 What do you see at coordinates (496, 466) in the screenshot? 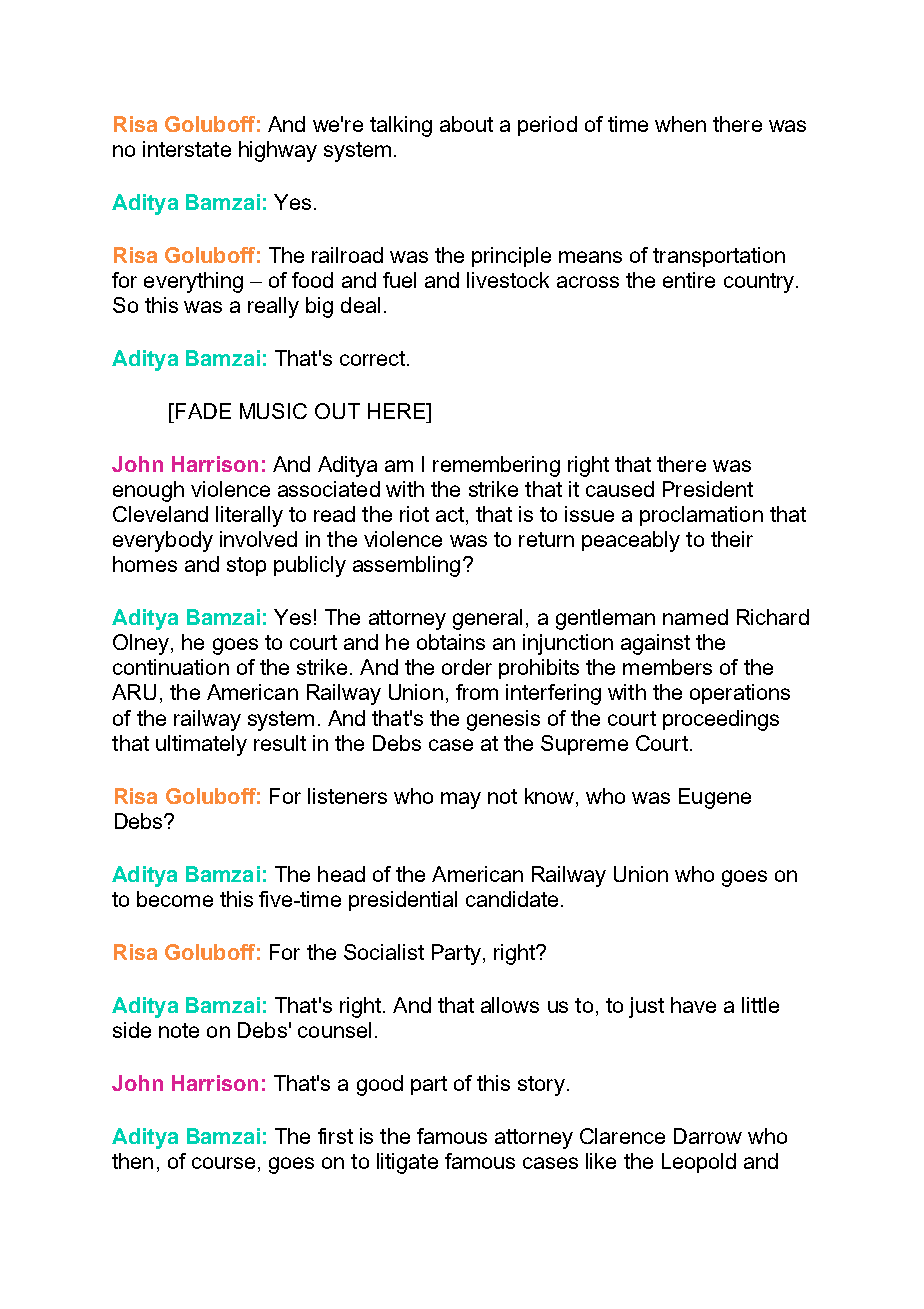
I see `remembering` at bounding box center [496, 466].
